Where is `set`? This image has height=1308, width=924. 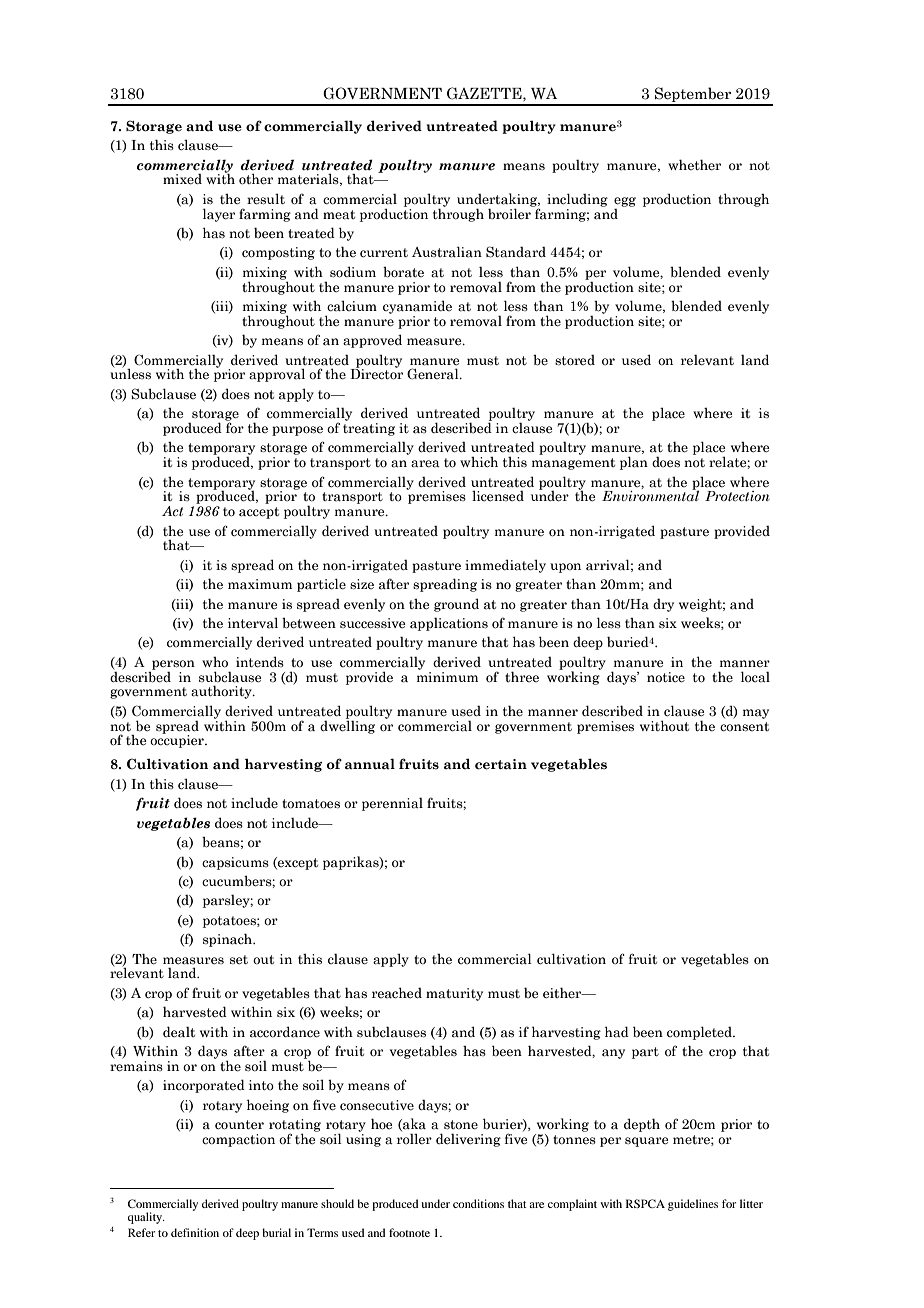 set is located at coordinates (239, 960).
